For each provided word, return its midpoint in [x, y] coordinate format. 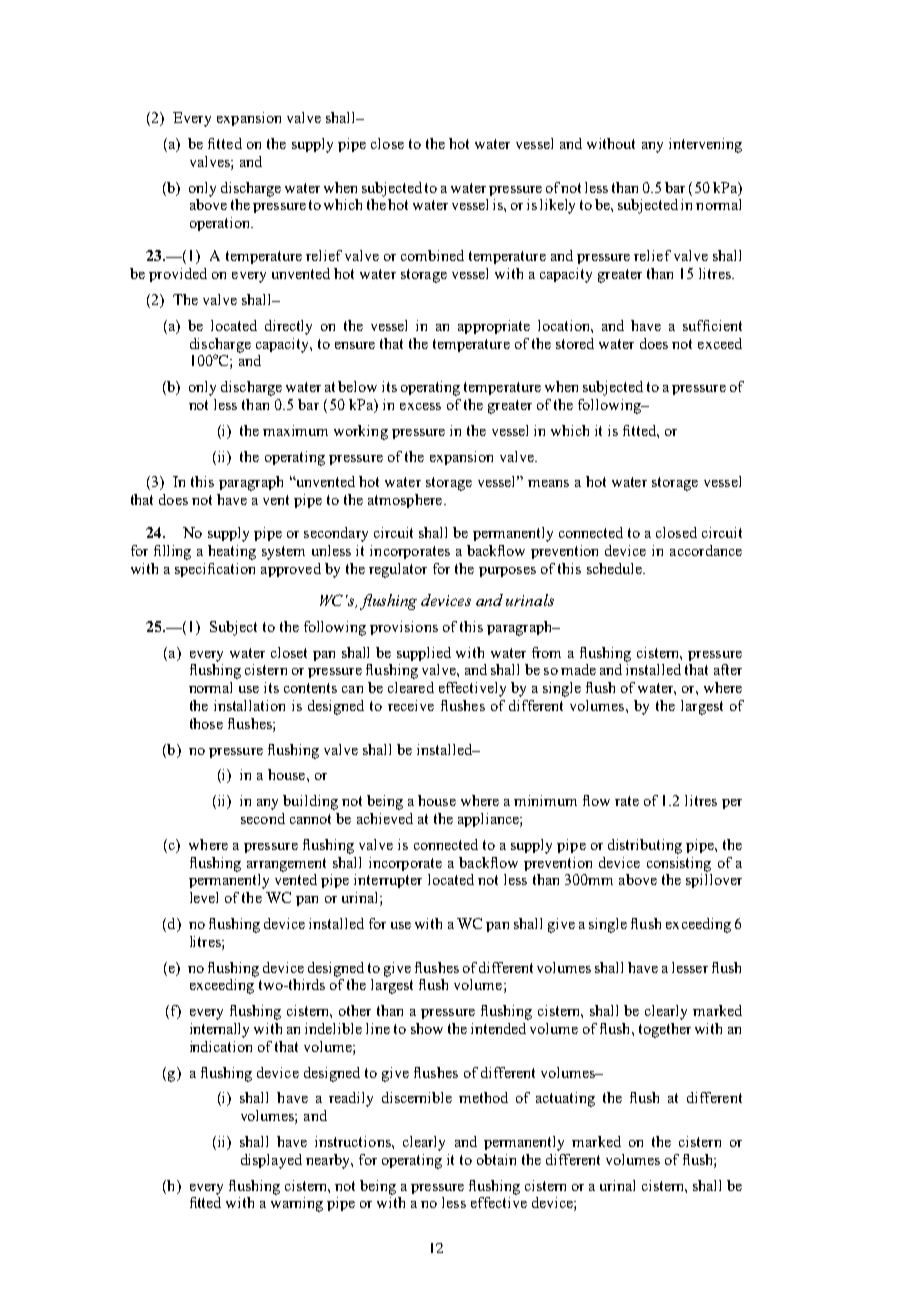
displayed [271, 1161]
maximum [295, 430]
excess [420, 406]
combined [432, 255]
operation [221, 224]
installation [249, 705]
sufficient [712, 325]
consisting [679, 864]
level [204, 897]
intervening [705, 145]
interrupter [388, 881]
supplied [424, 654]
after [728, 669]
